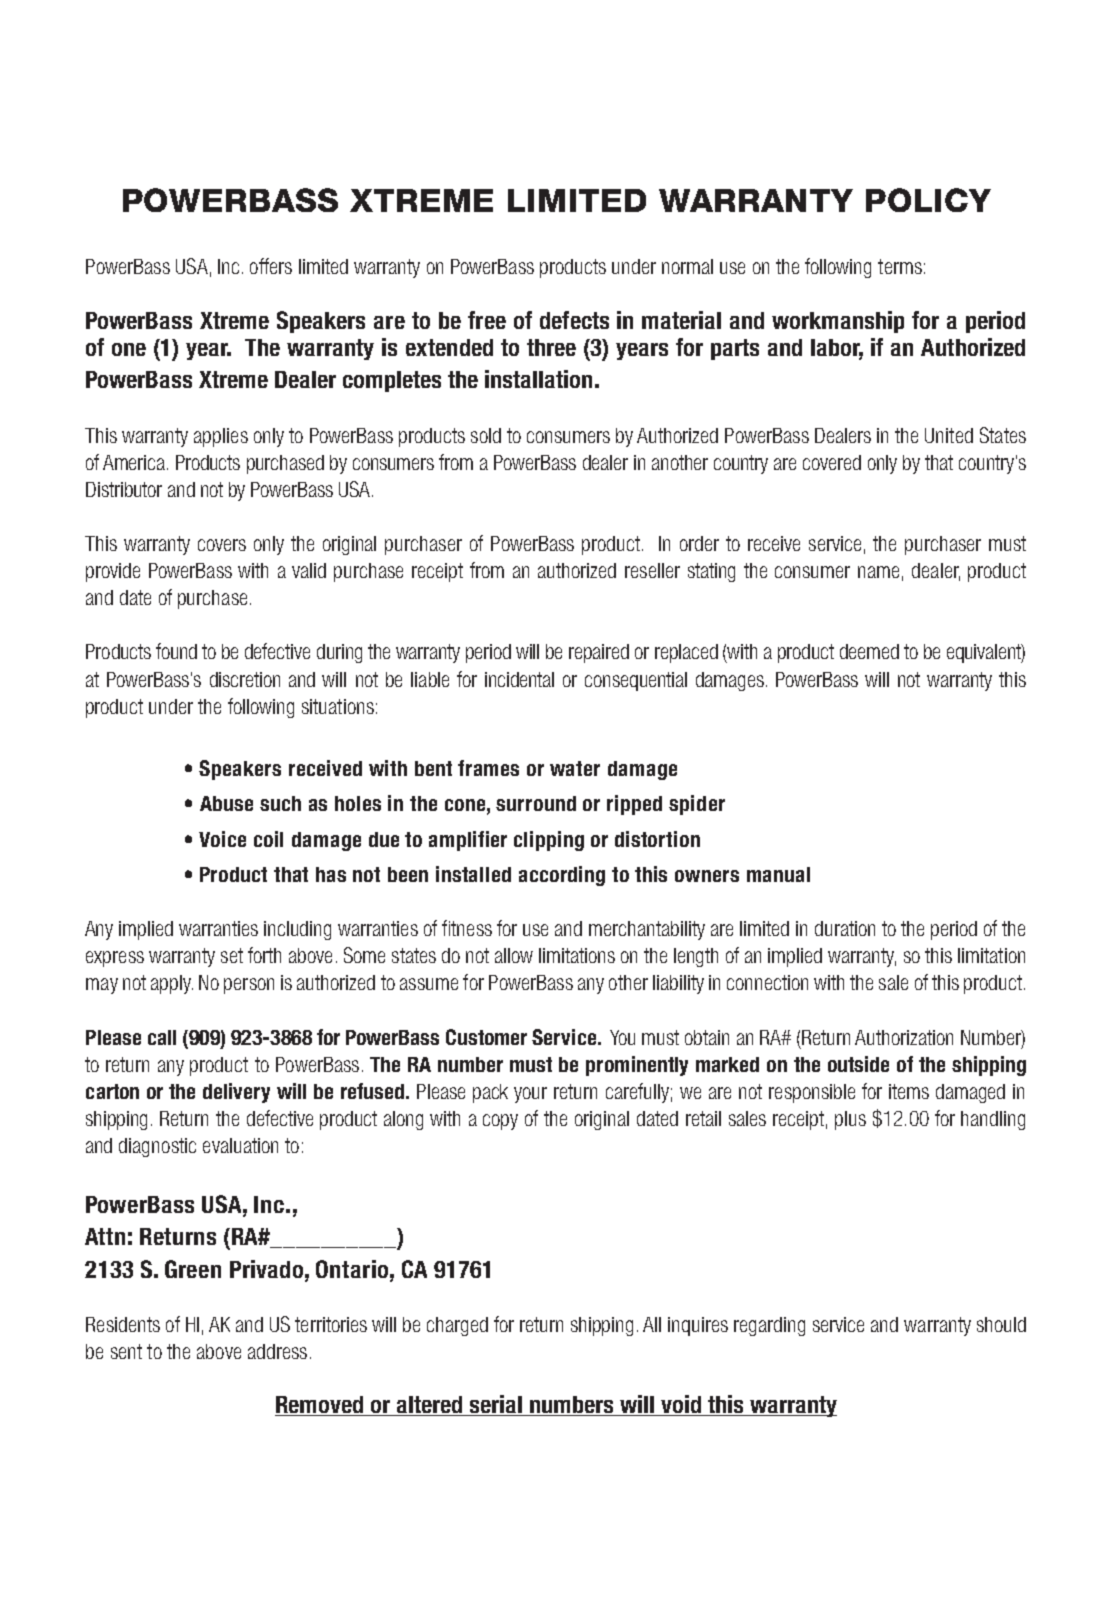 Image resolution: width=1111 pixels, height=1623 pixels. Describe the element at coordinates (226, 803) in the image. I see `Abuse` at that location.
